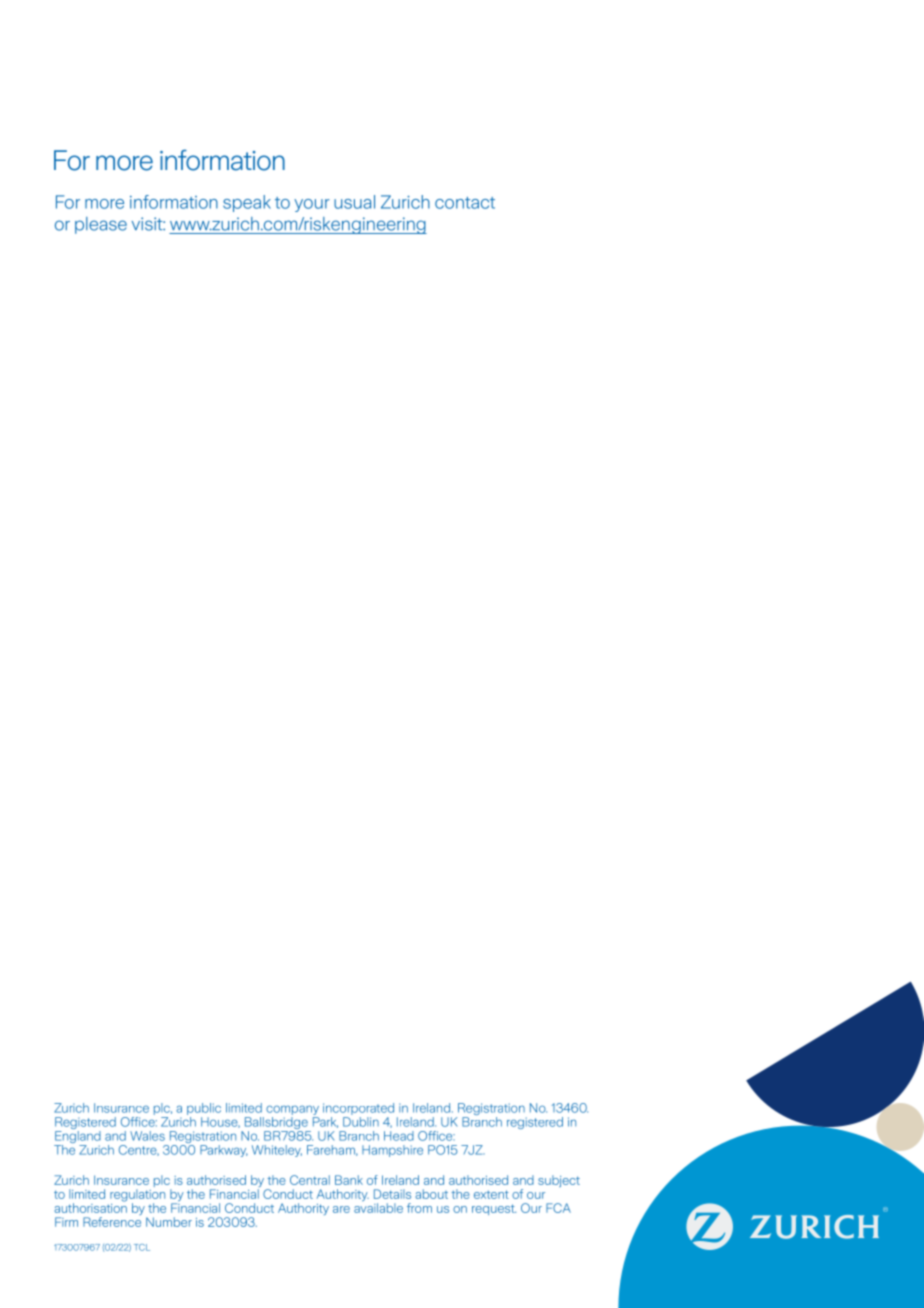 The image size is (924, 1308). What do you see at coordinates (101, 225) in the document?
I see `please` at bounding box center [101, 225].
